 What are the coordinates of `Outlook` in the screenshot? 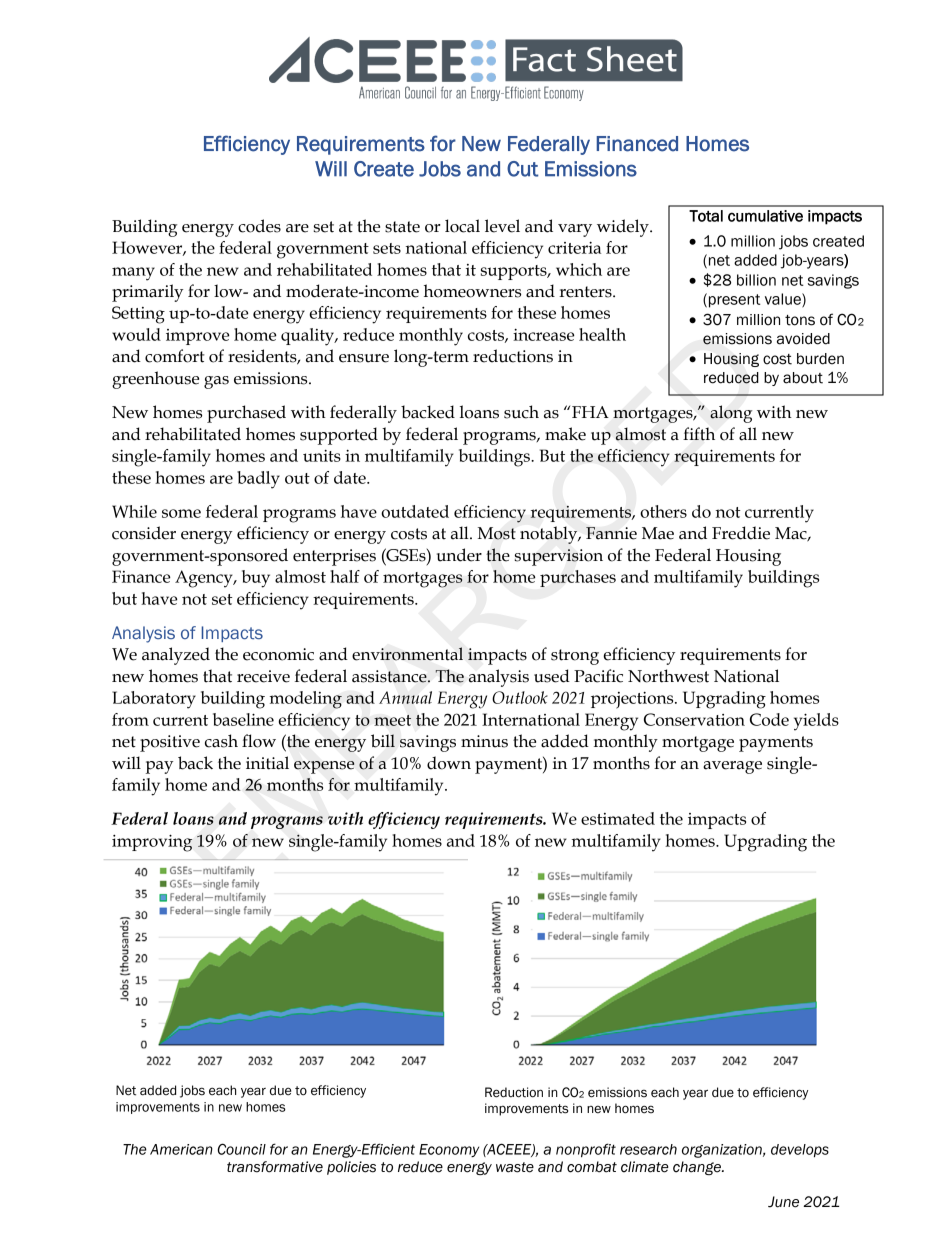 It's located at (520, 697).
